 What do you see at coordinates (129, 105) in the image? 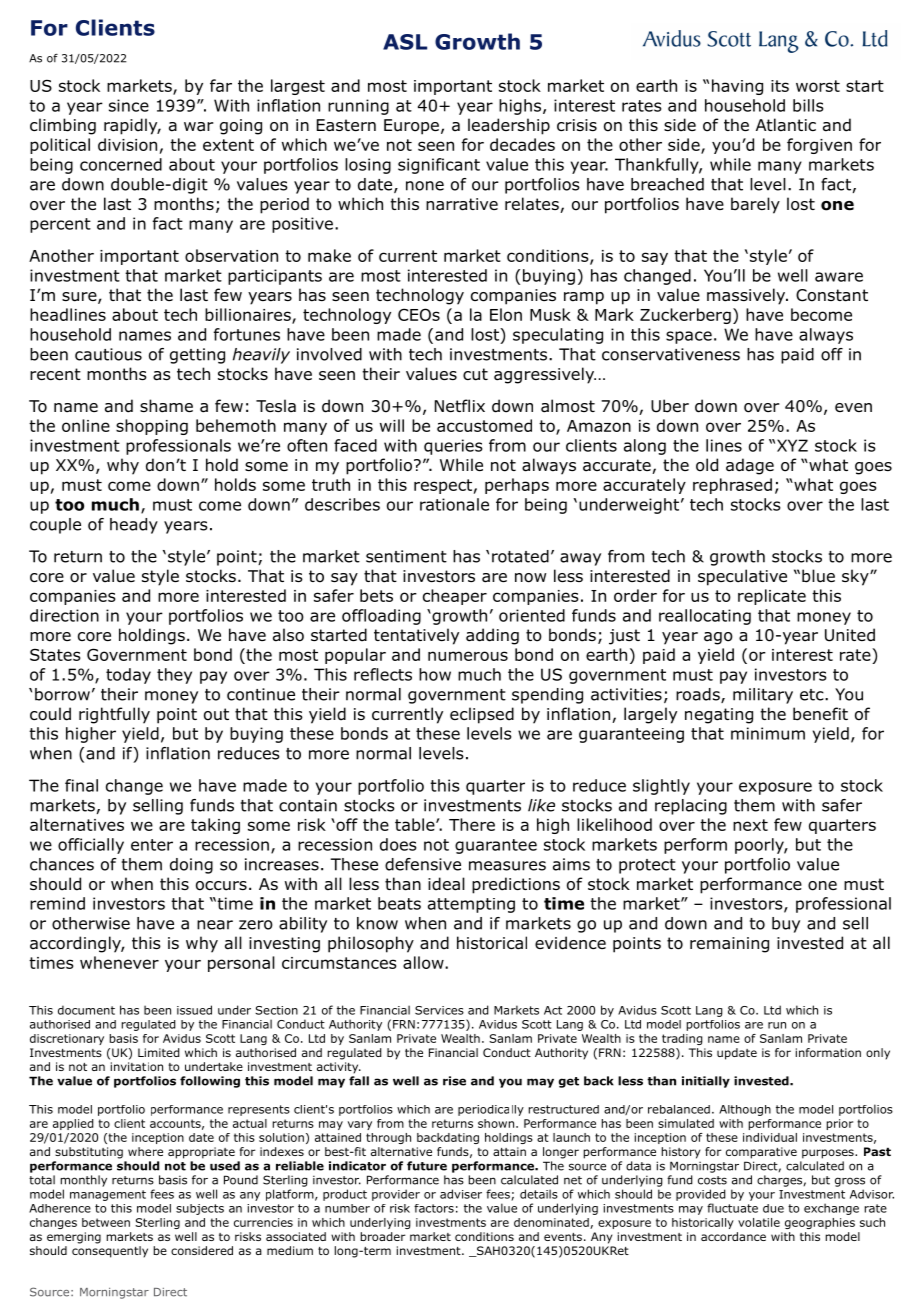
I see `since` at bounding box center [129, 105].
